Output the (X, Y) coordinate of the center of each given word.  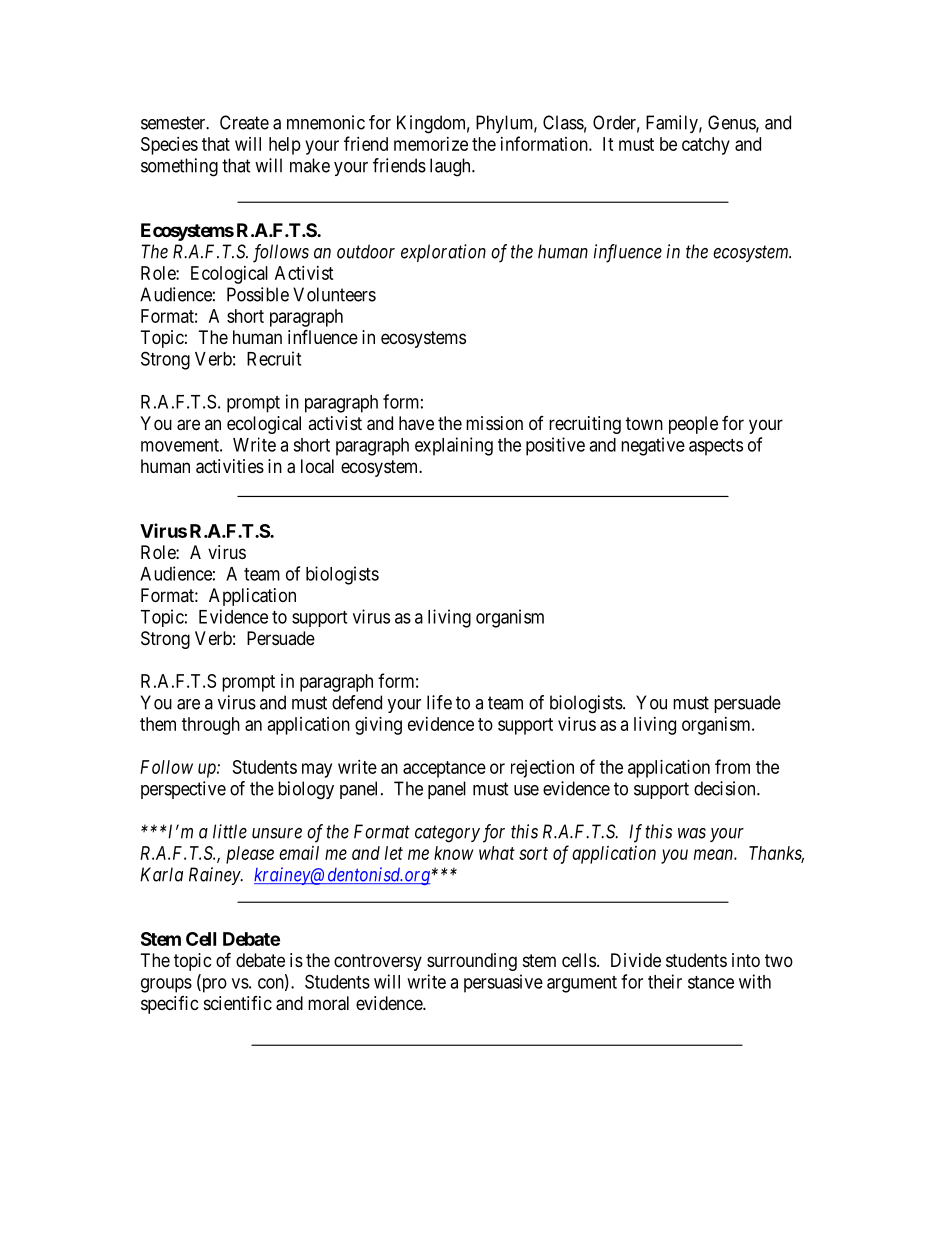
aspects (716, 447)
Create (244, 122)
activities (230, 466)
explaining (454, 446)
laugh (451, 167)
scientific (238, 1003)
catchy (706, 146)
